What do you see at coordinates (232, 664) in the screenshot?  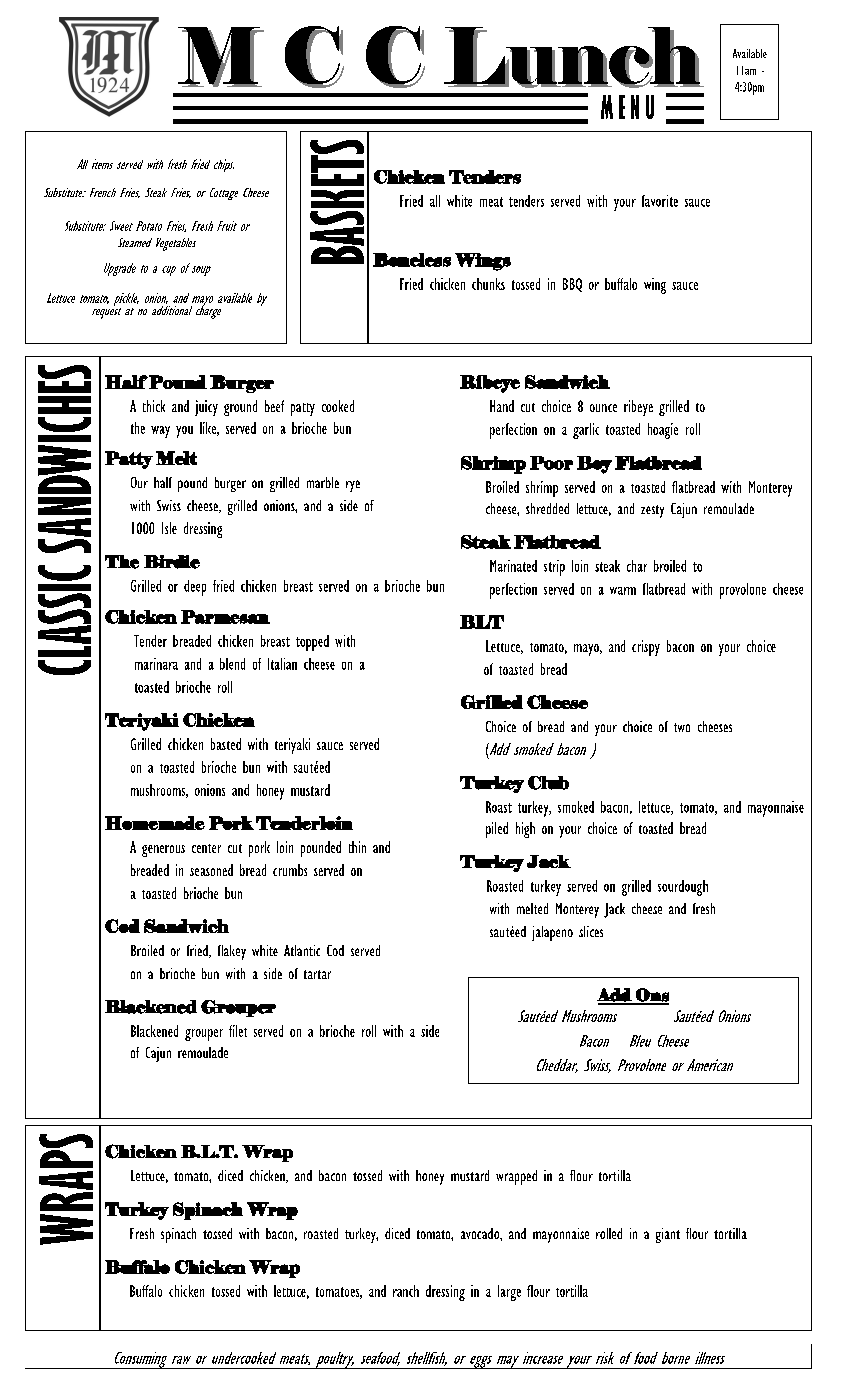 I see `blend` at bounding box center [232, 664].
